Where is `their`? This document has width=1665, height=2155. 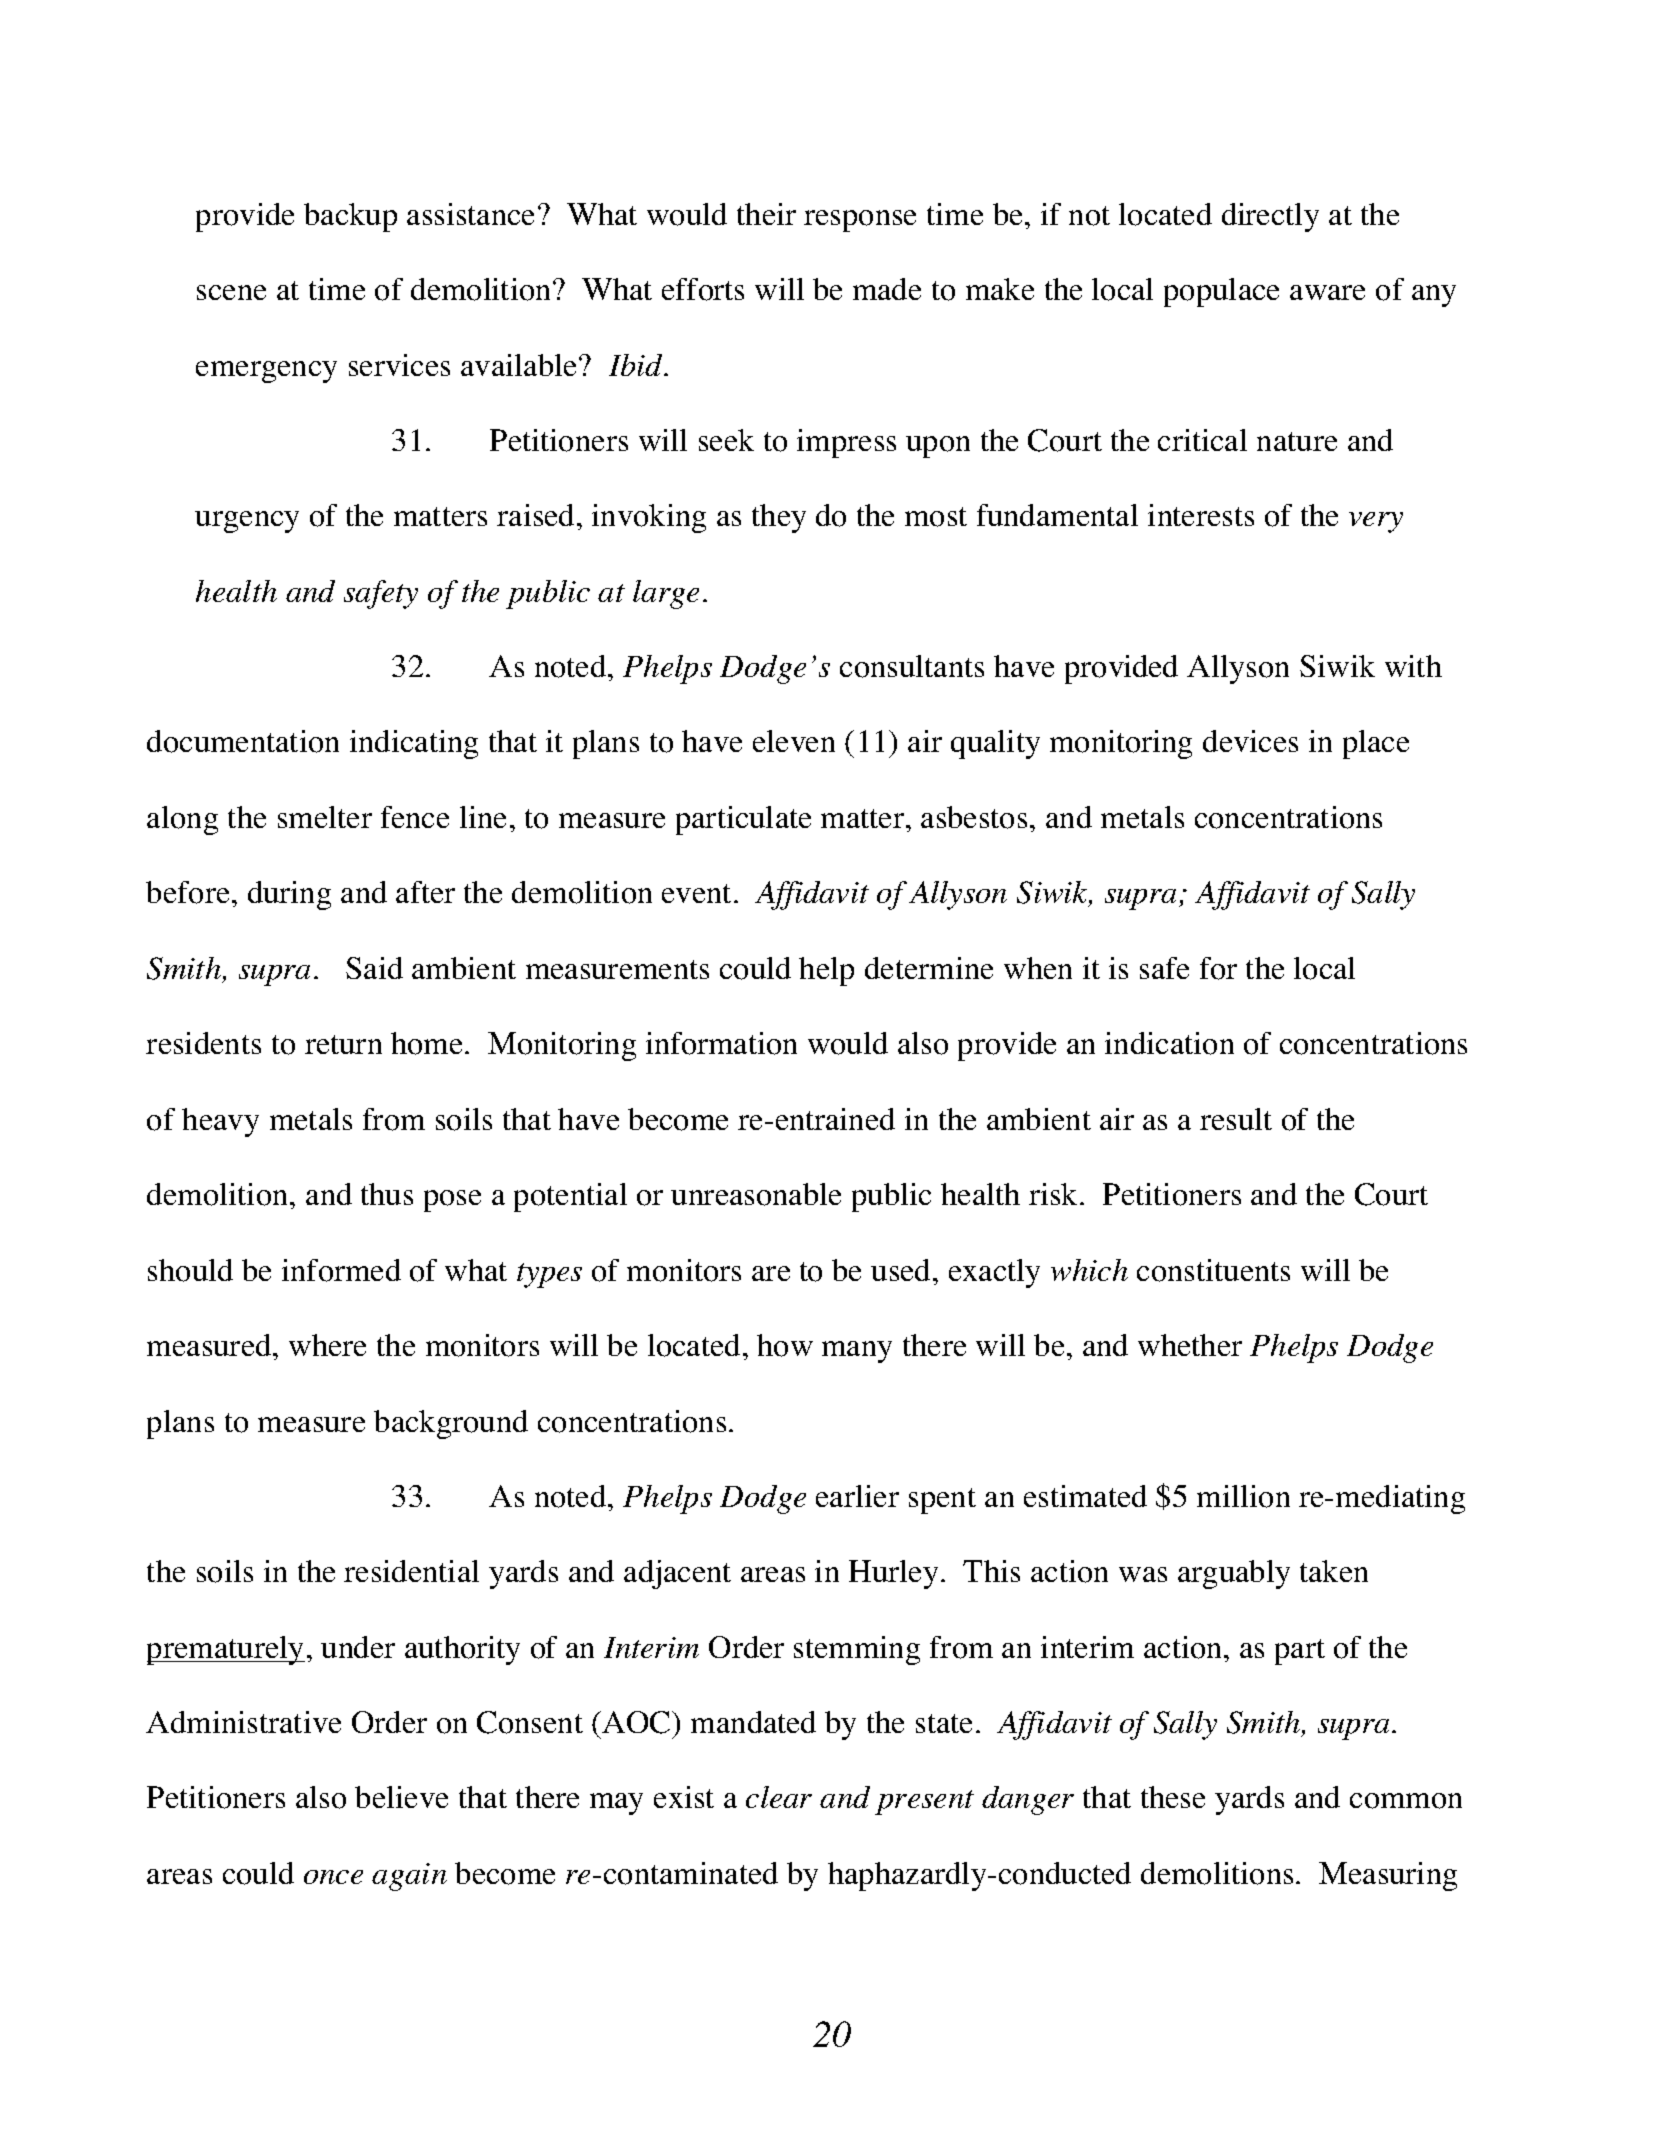 their is located at coordinates (766, 214).
